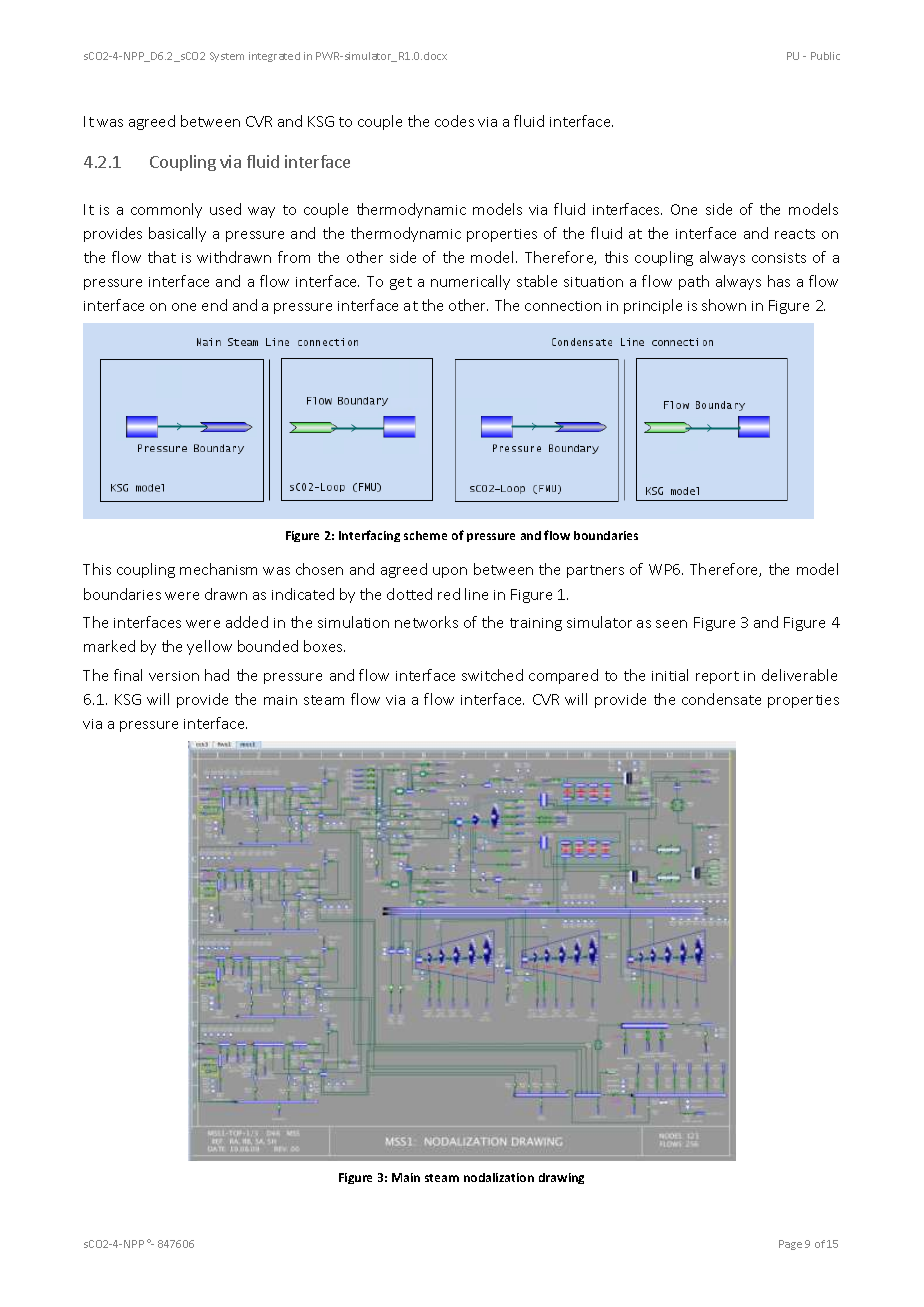  I want to click on codes, so click(454, 121).
